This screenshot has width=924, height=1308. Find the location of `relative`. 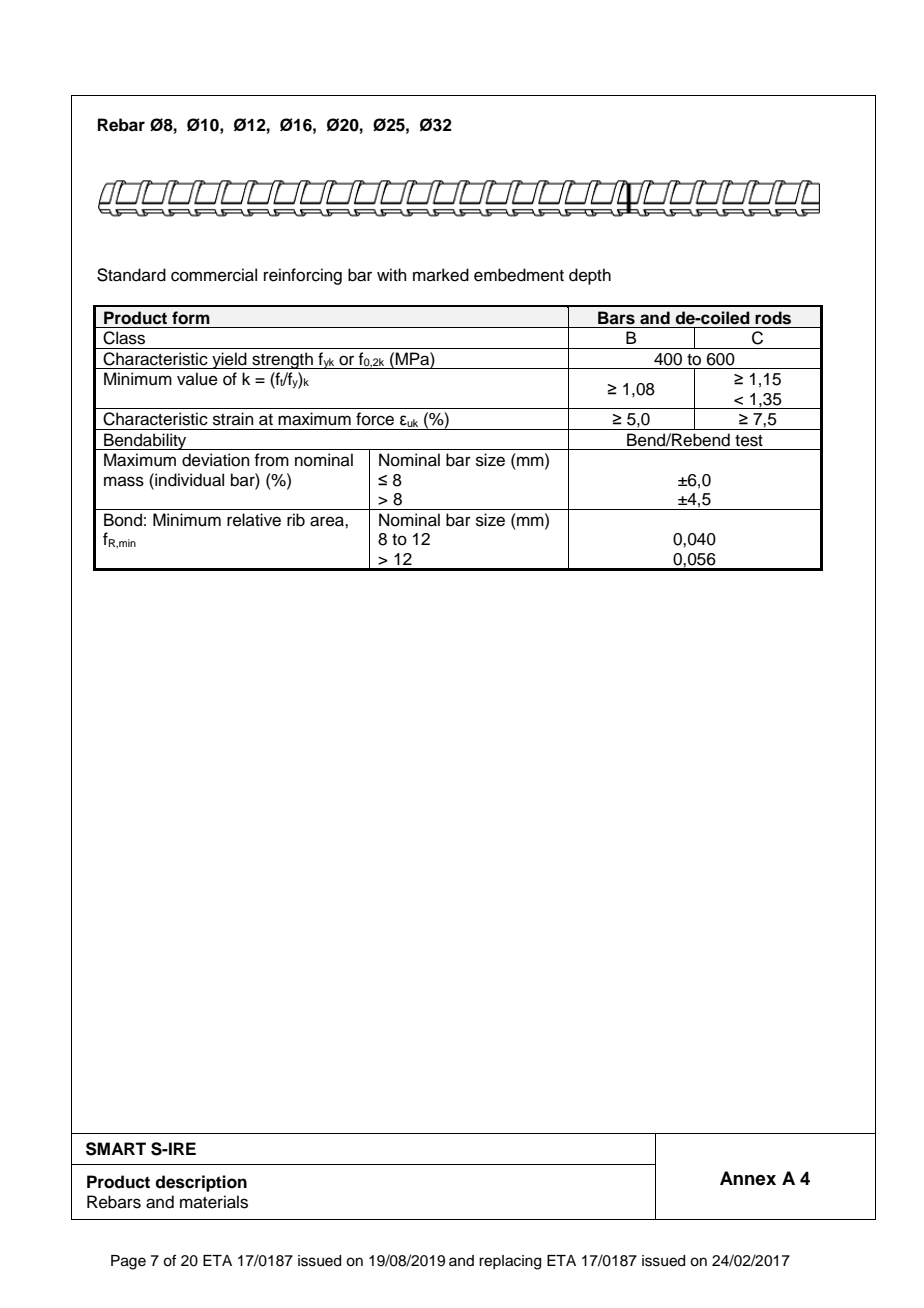

relative is located at coordinates (254, 520).
